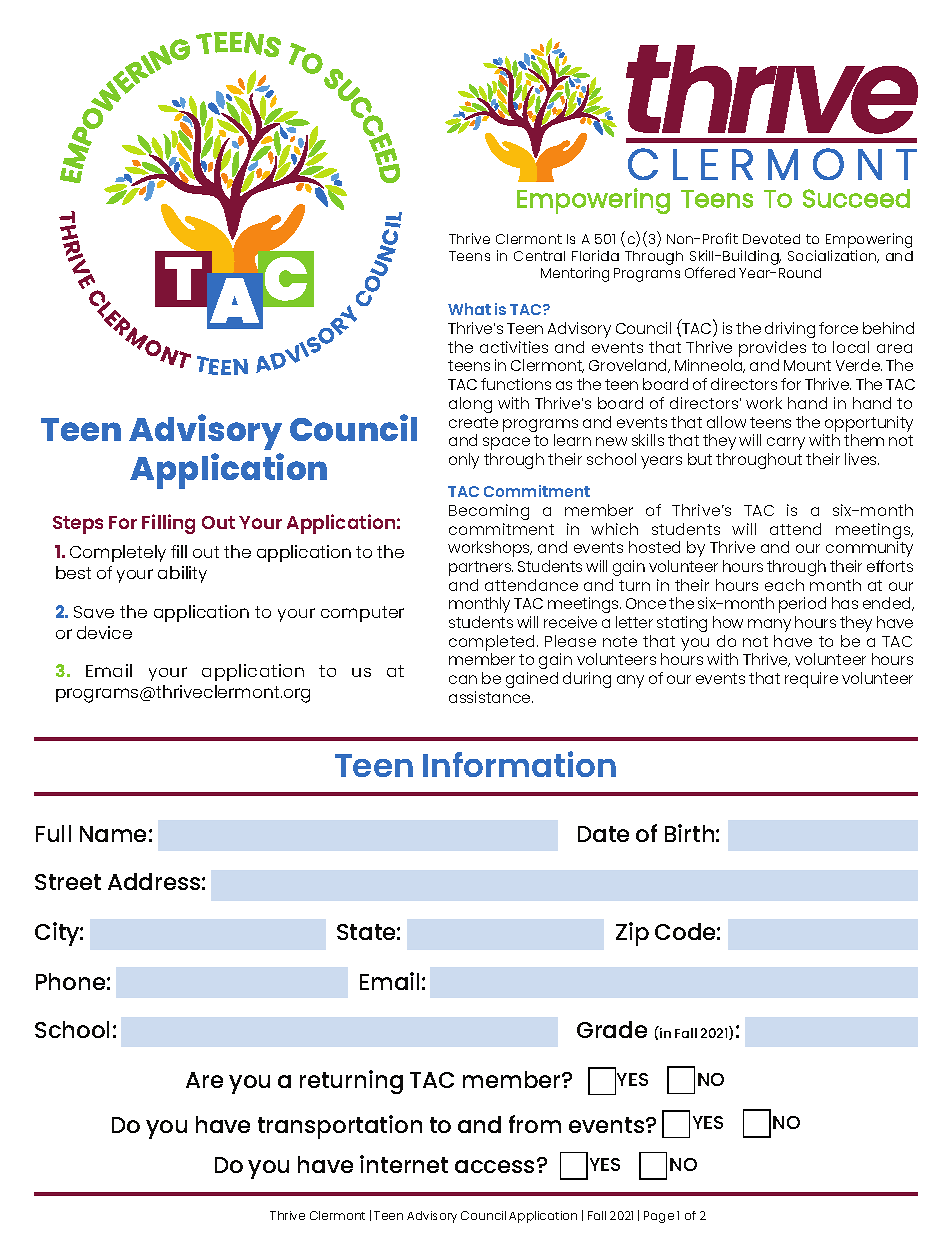 The height and width of the screenshot is (1233, 952). Describe the element at coordinates (632, 934) in the screenshot. I see `Zip` at that location.
